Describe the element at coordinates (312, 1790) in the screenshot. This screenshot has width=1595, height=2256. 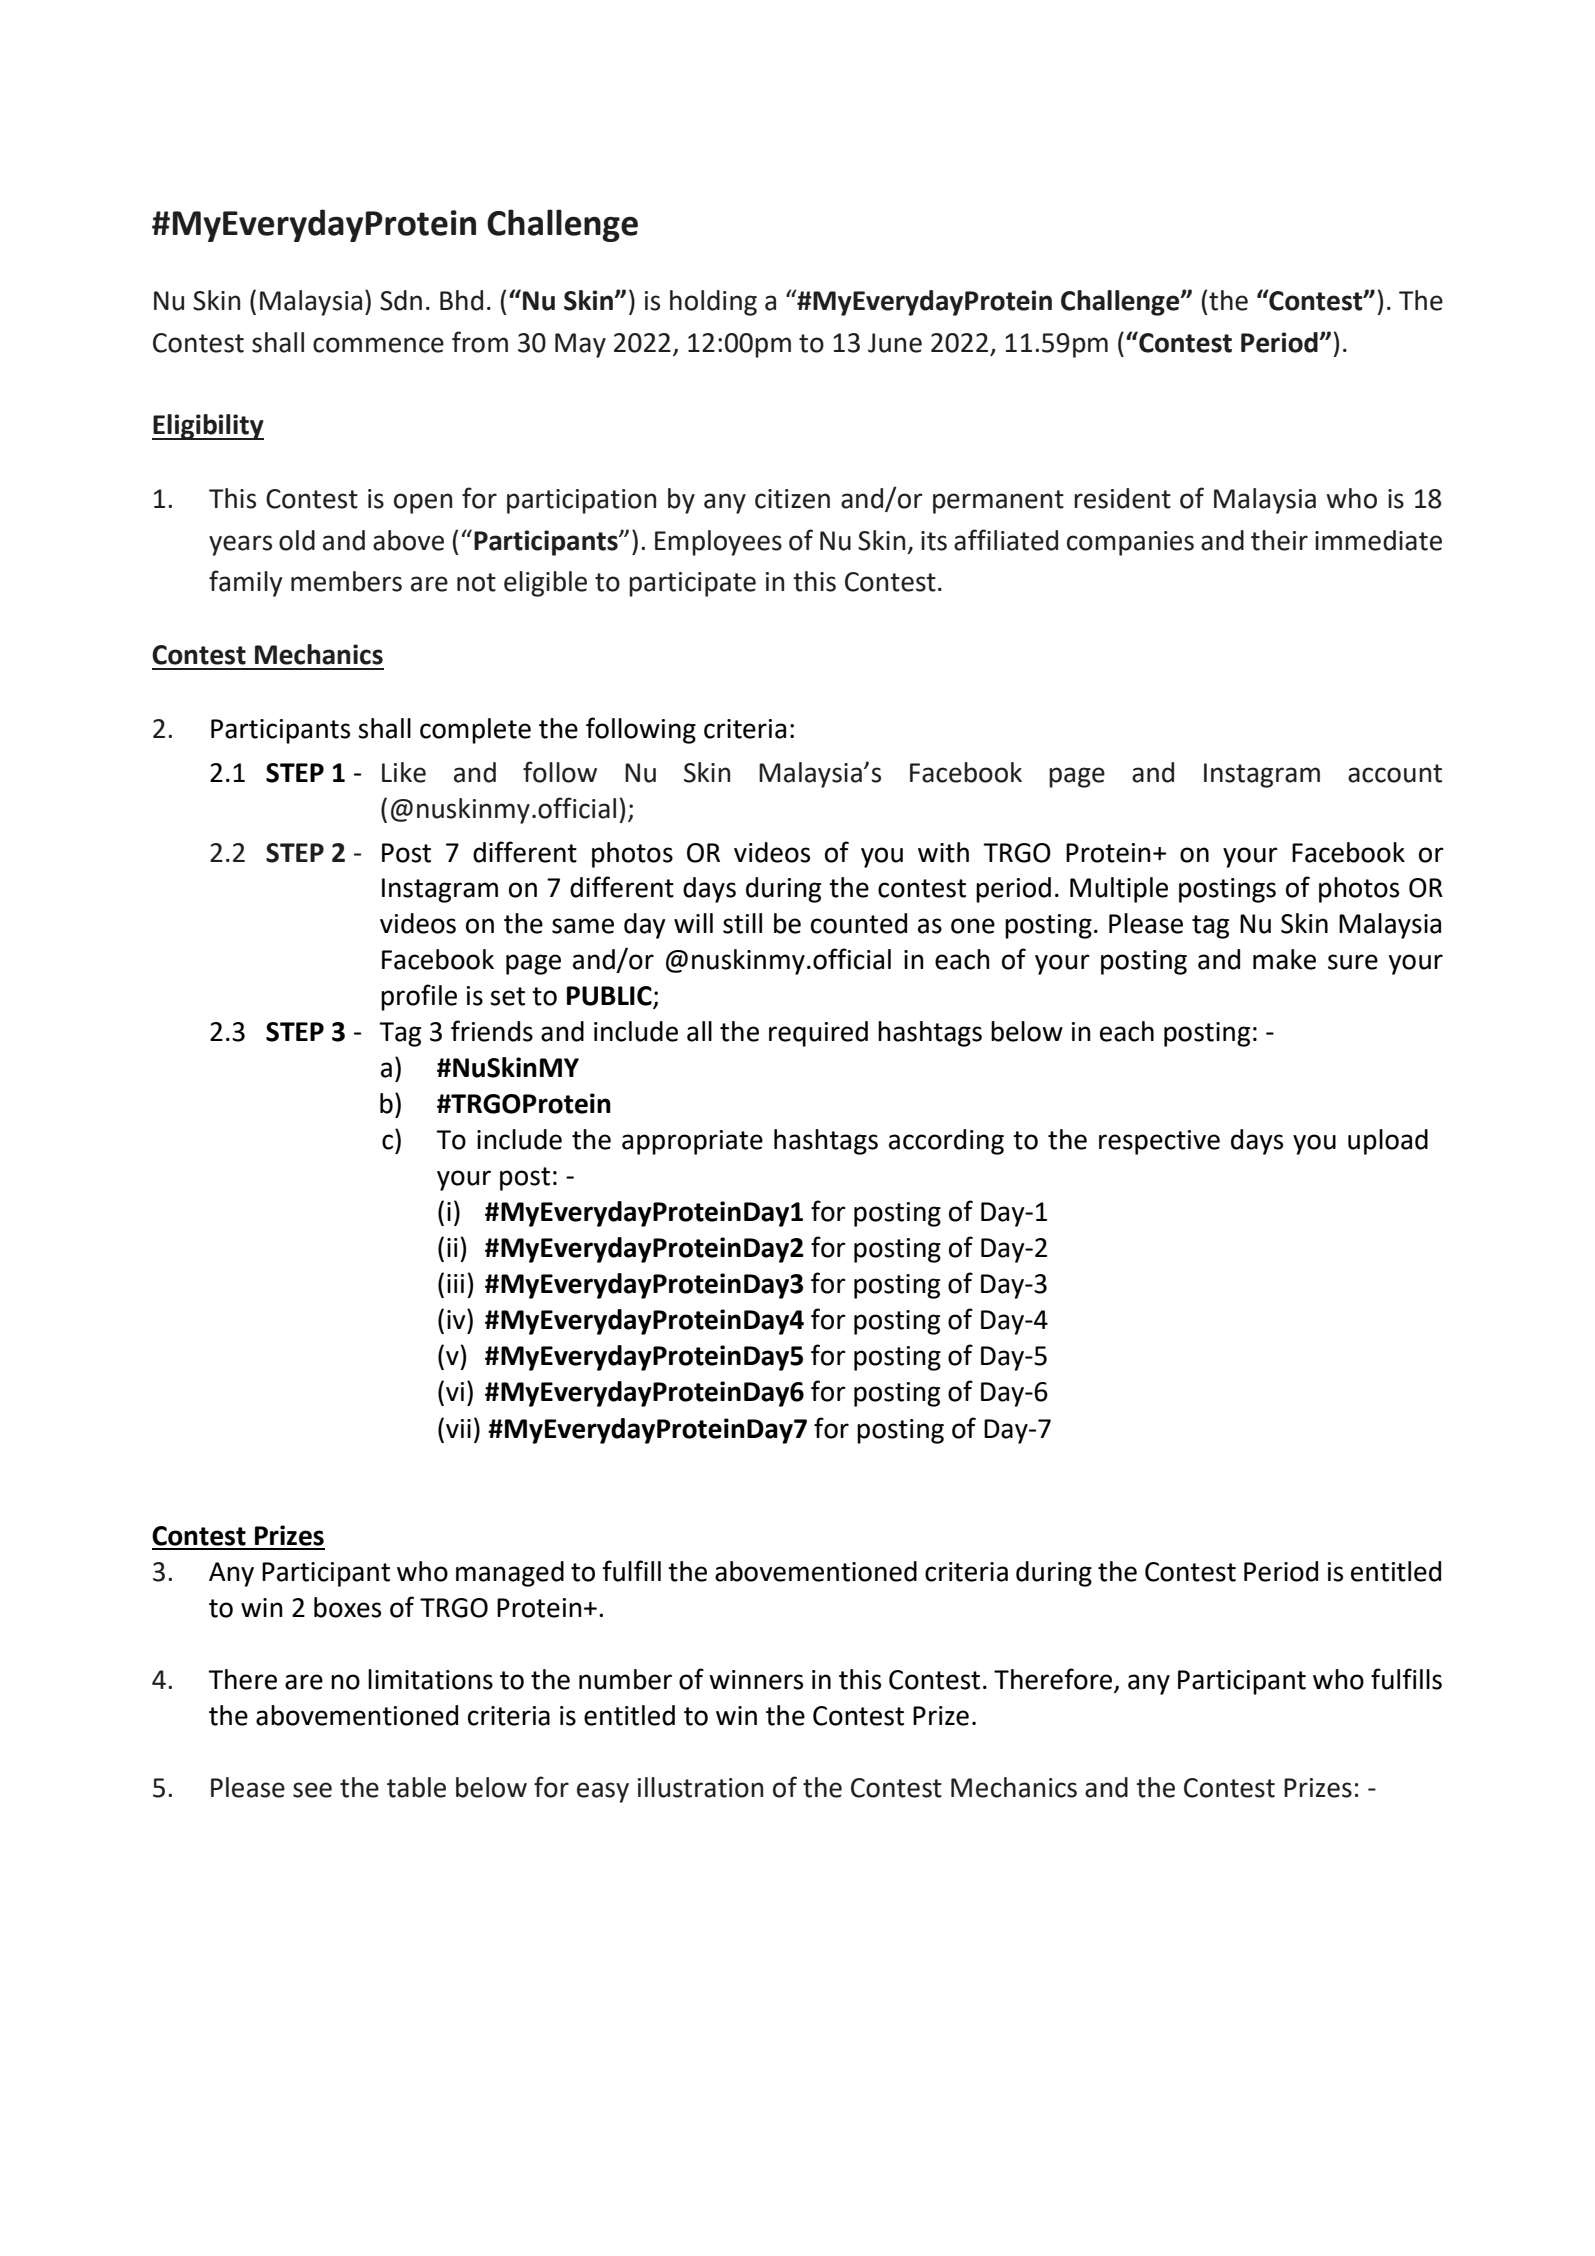
I see `see` at that location.
